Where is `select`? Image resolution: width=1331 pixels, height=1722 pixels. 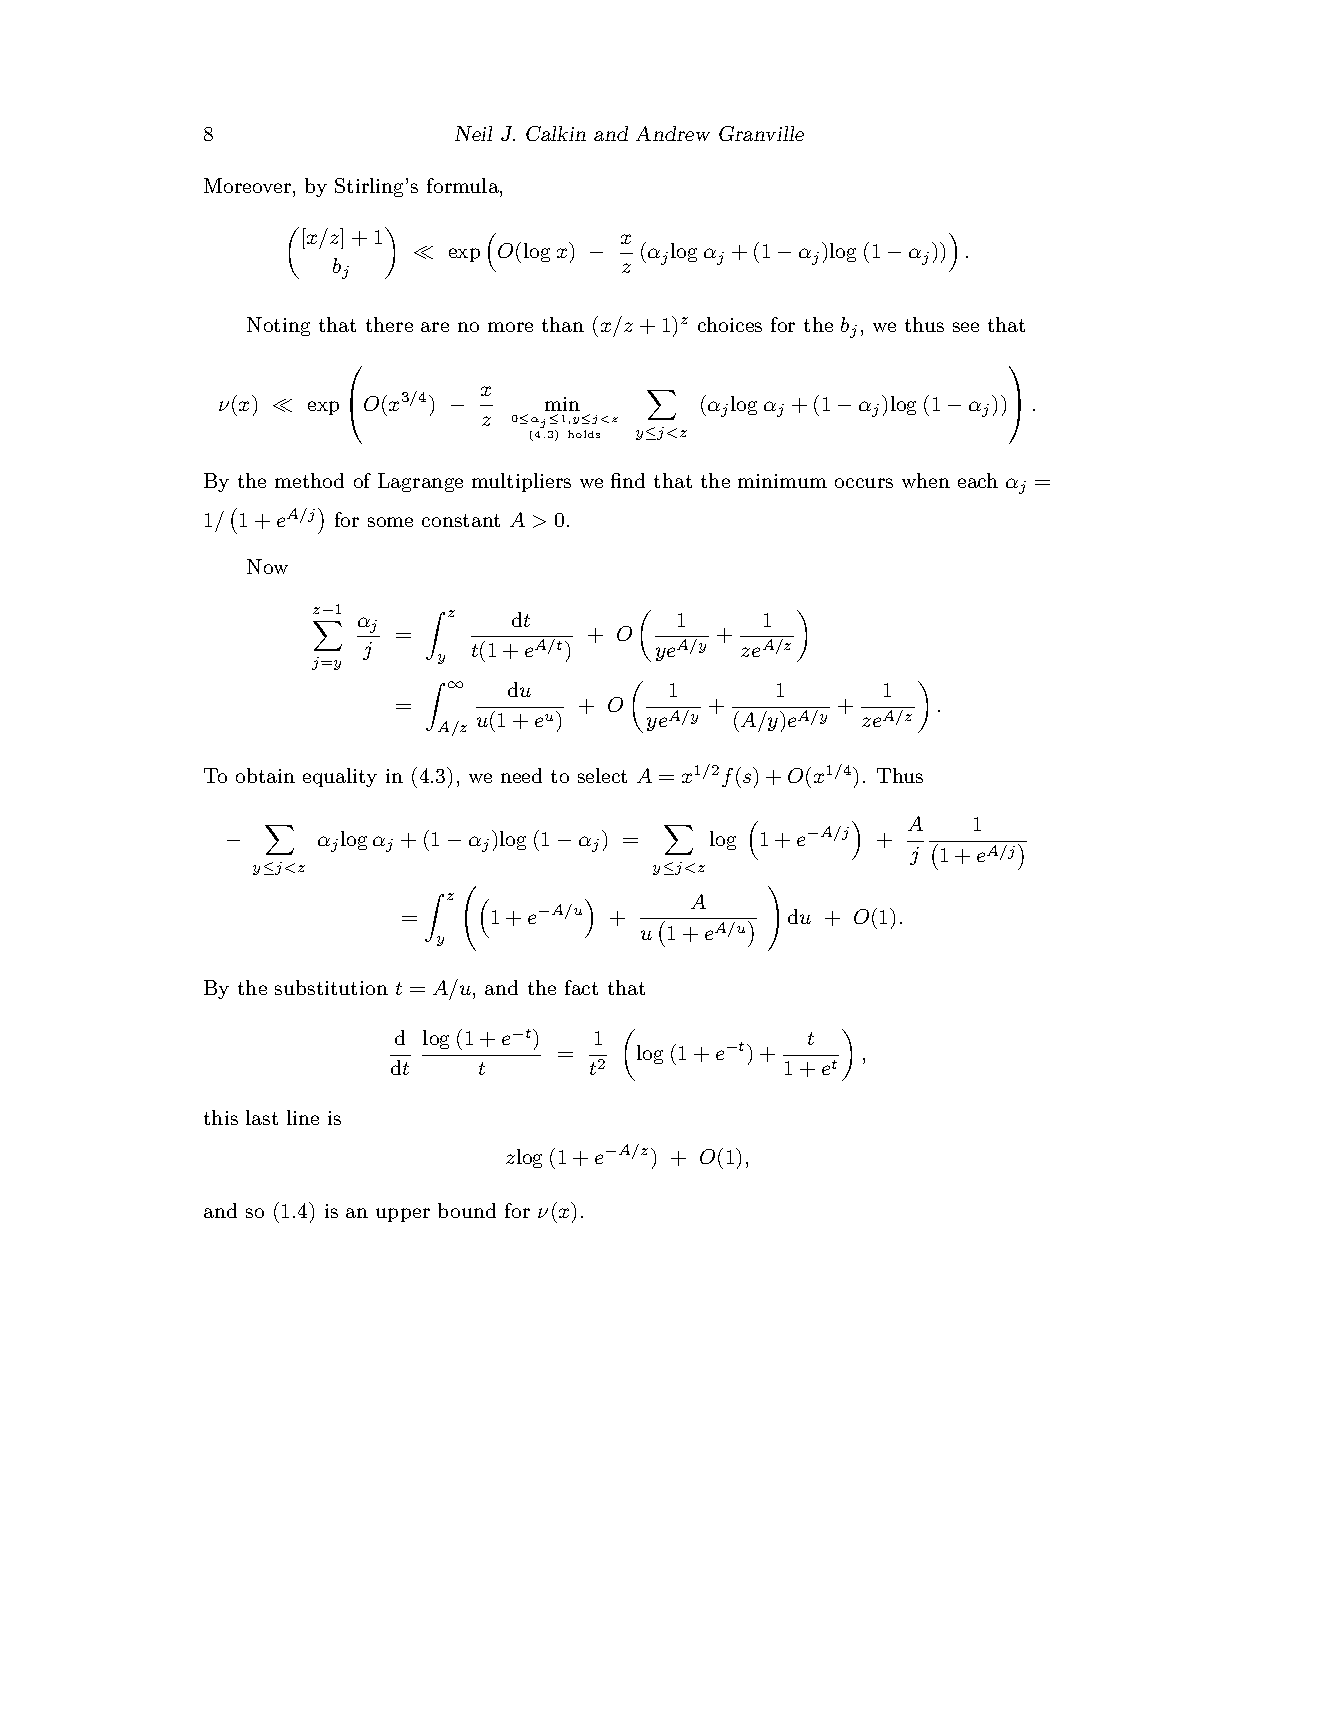 select is located at coordinates (602, 775).
